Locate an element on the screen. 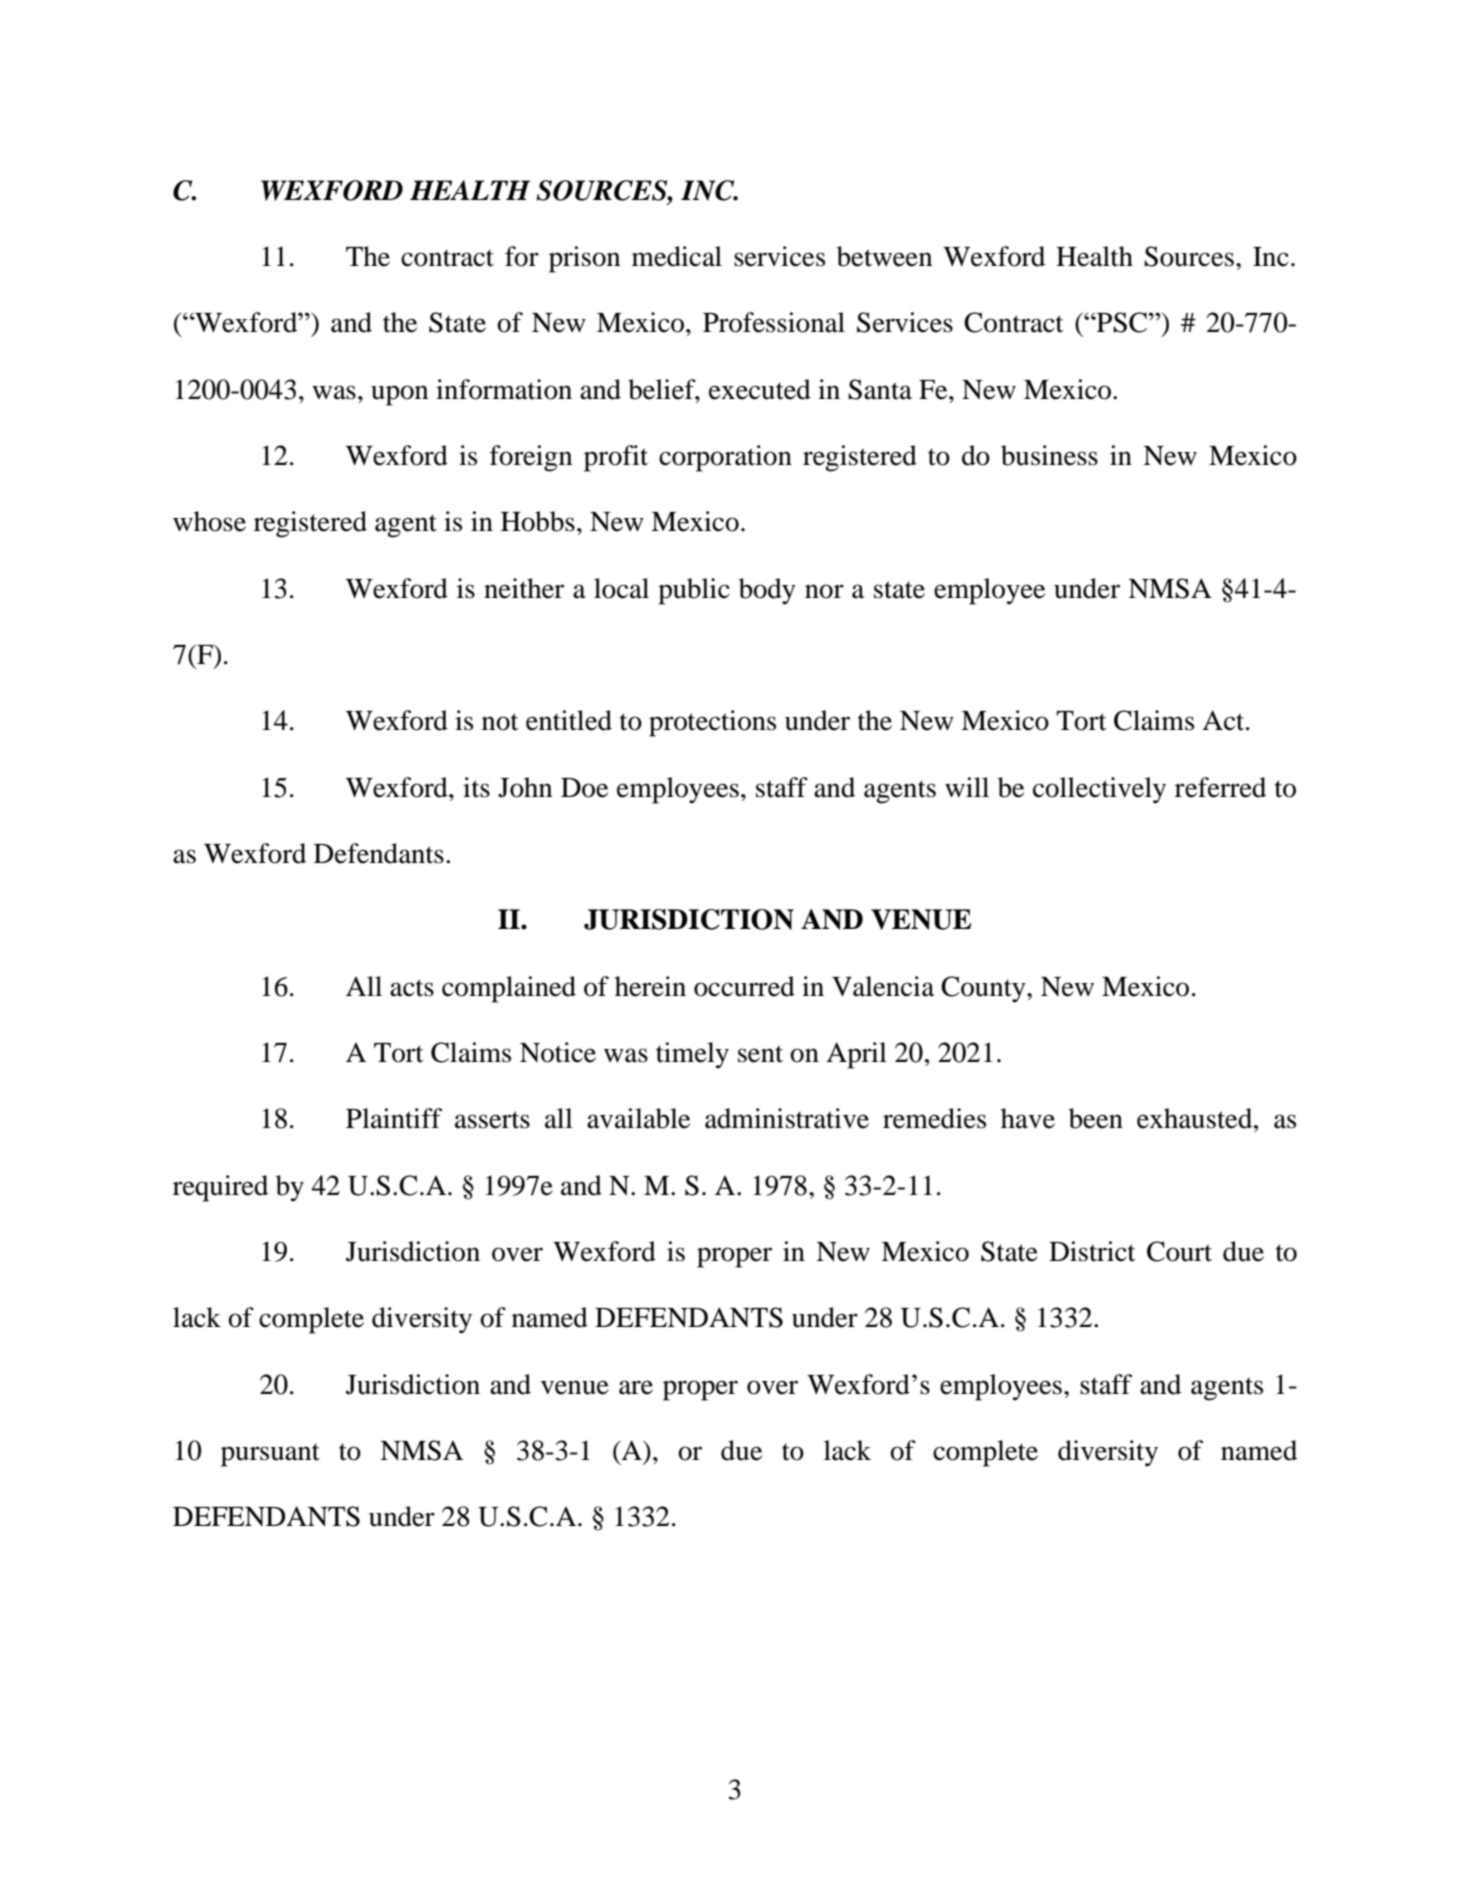  County is located at coordinates (984, 989).
